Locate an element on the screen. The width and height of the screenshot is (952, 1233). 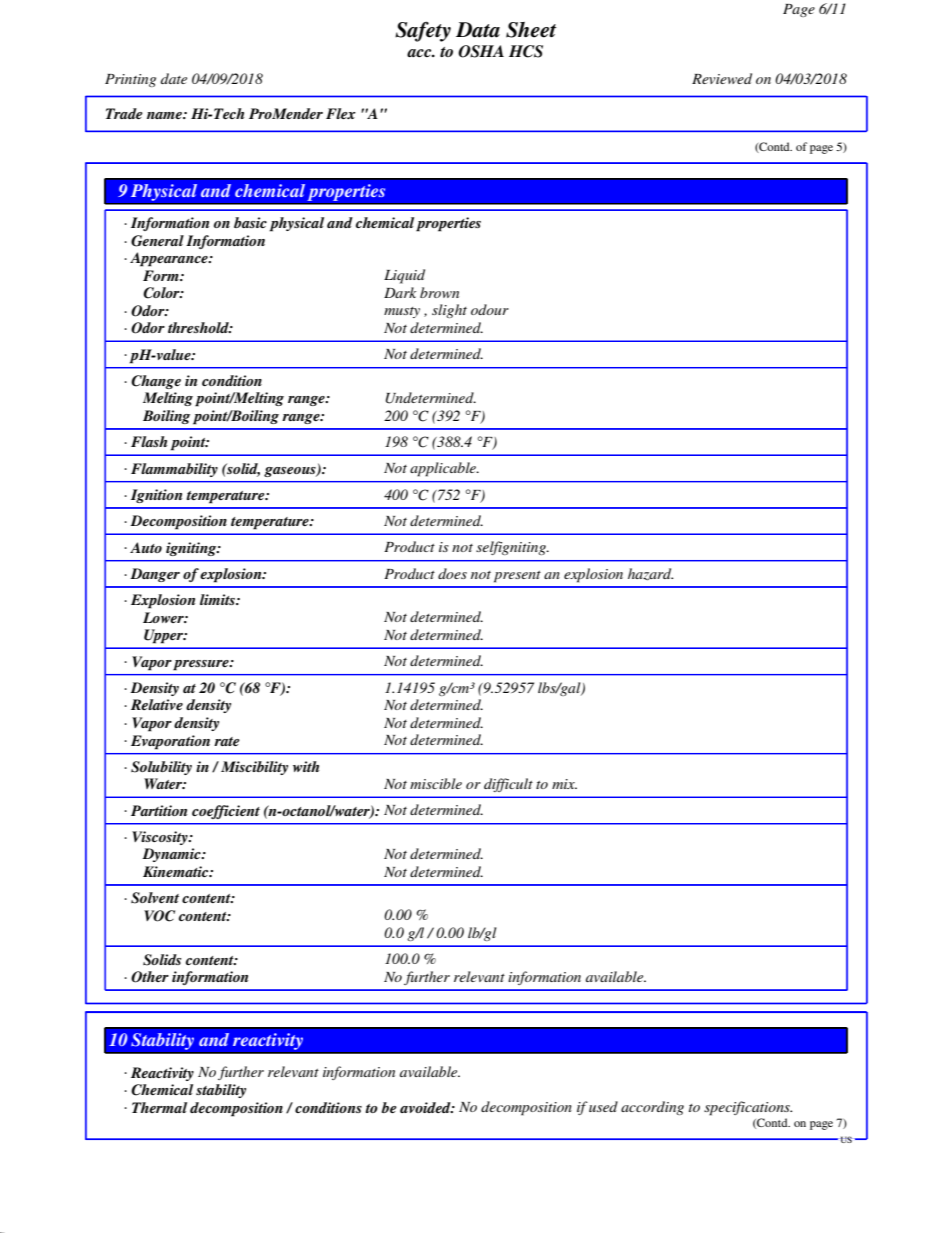
Reviewed is located at coordinates (722, 78).
